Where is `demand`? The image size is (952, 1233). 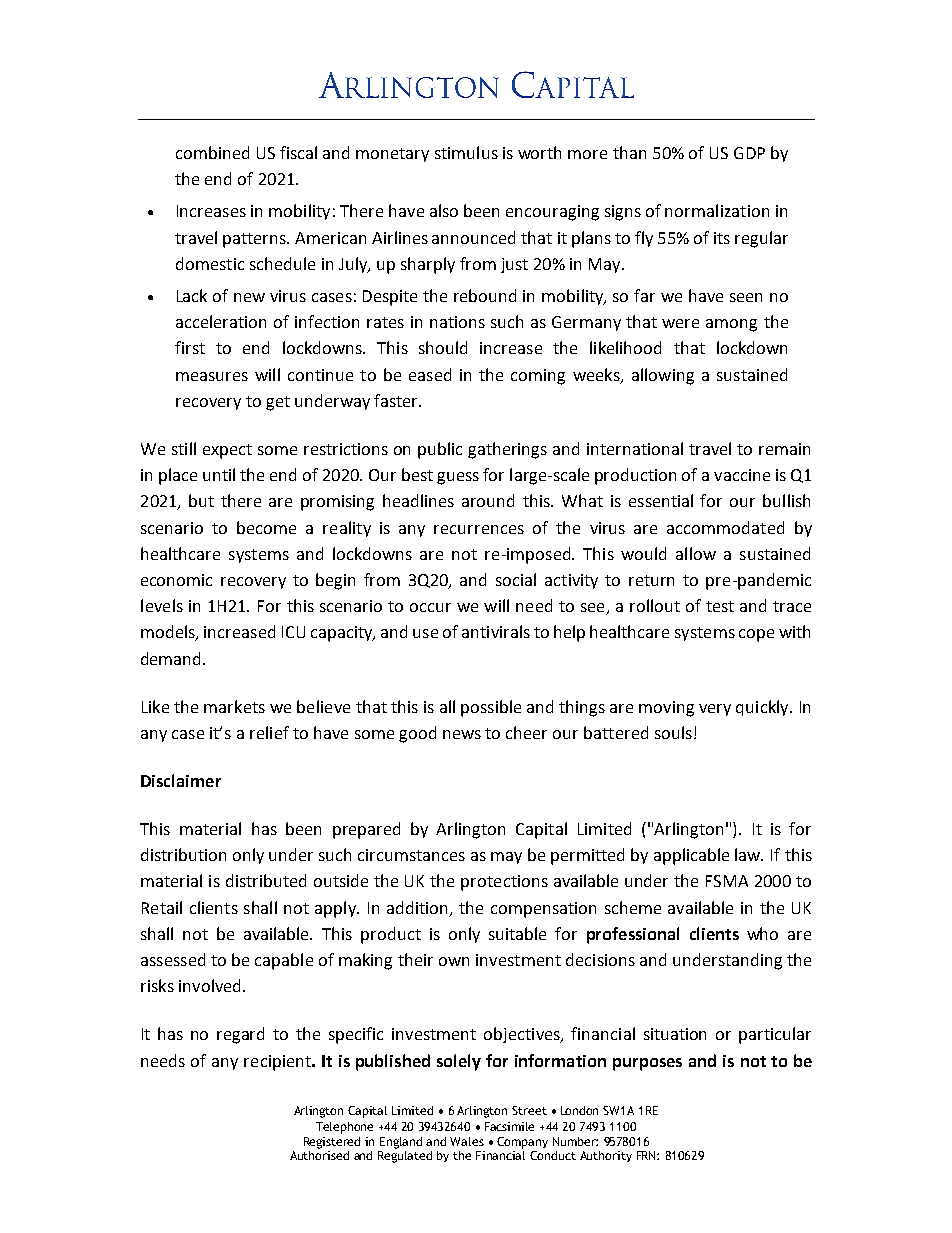
demand is located at coordinates (172, 658).
